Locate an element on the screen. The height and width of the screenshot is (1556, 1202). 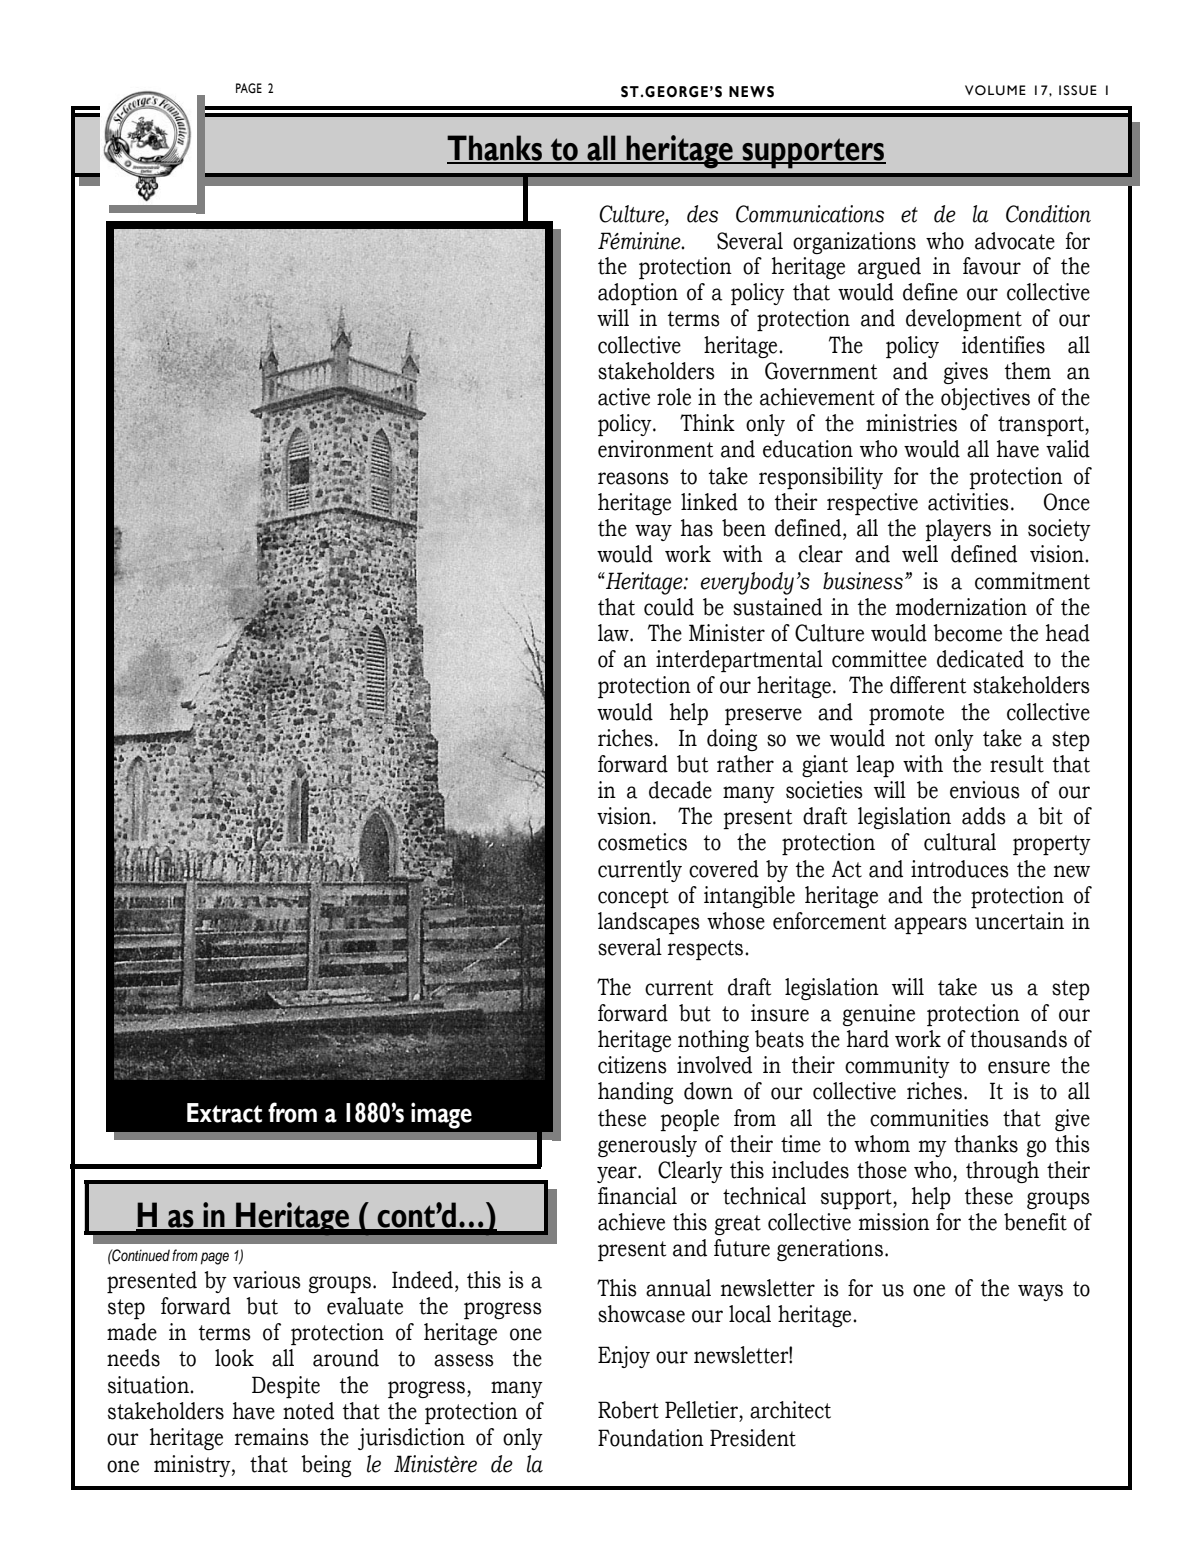
law is located at coordinates (614, 633).
